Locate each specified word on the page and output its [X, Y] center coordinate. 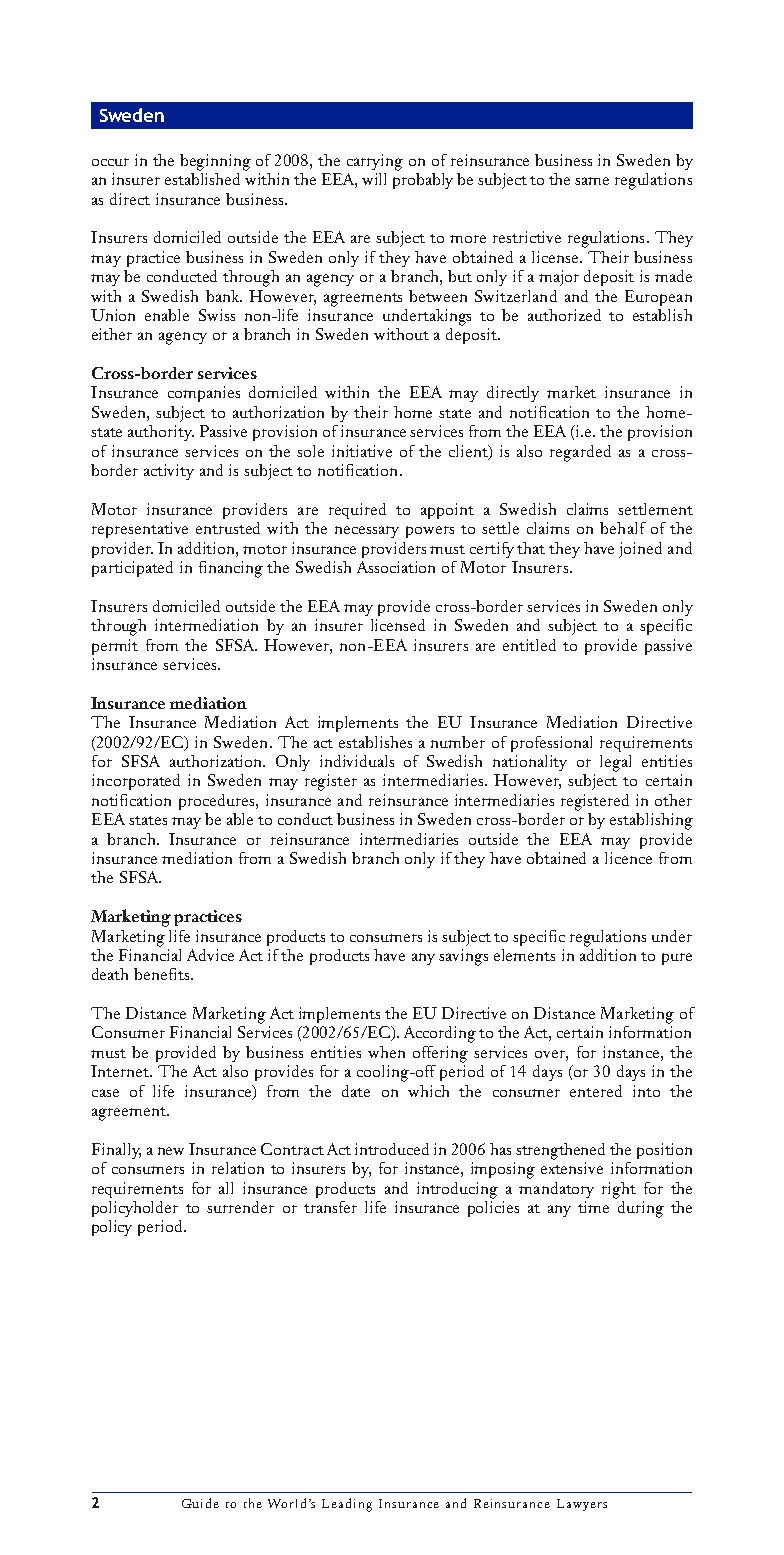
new [171, 1151]
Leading [347, 1505]
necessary [367, 532]
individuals [357, 761]
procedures [218, 802]
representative [140, 530]
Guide [200, 1503]
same [592, 181]
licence [628, 858]
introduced [392, 1149]
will [374, 179]
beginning [215, 162]
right [619, 1190]
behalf [623, 528]
